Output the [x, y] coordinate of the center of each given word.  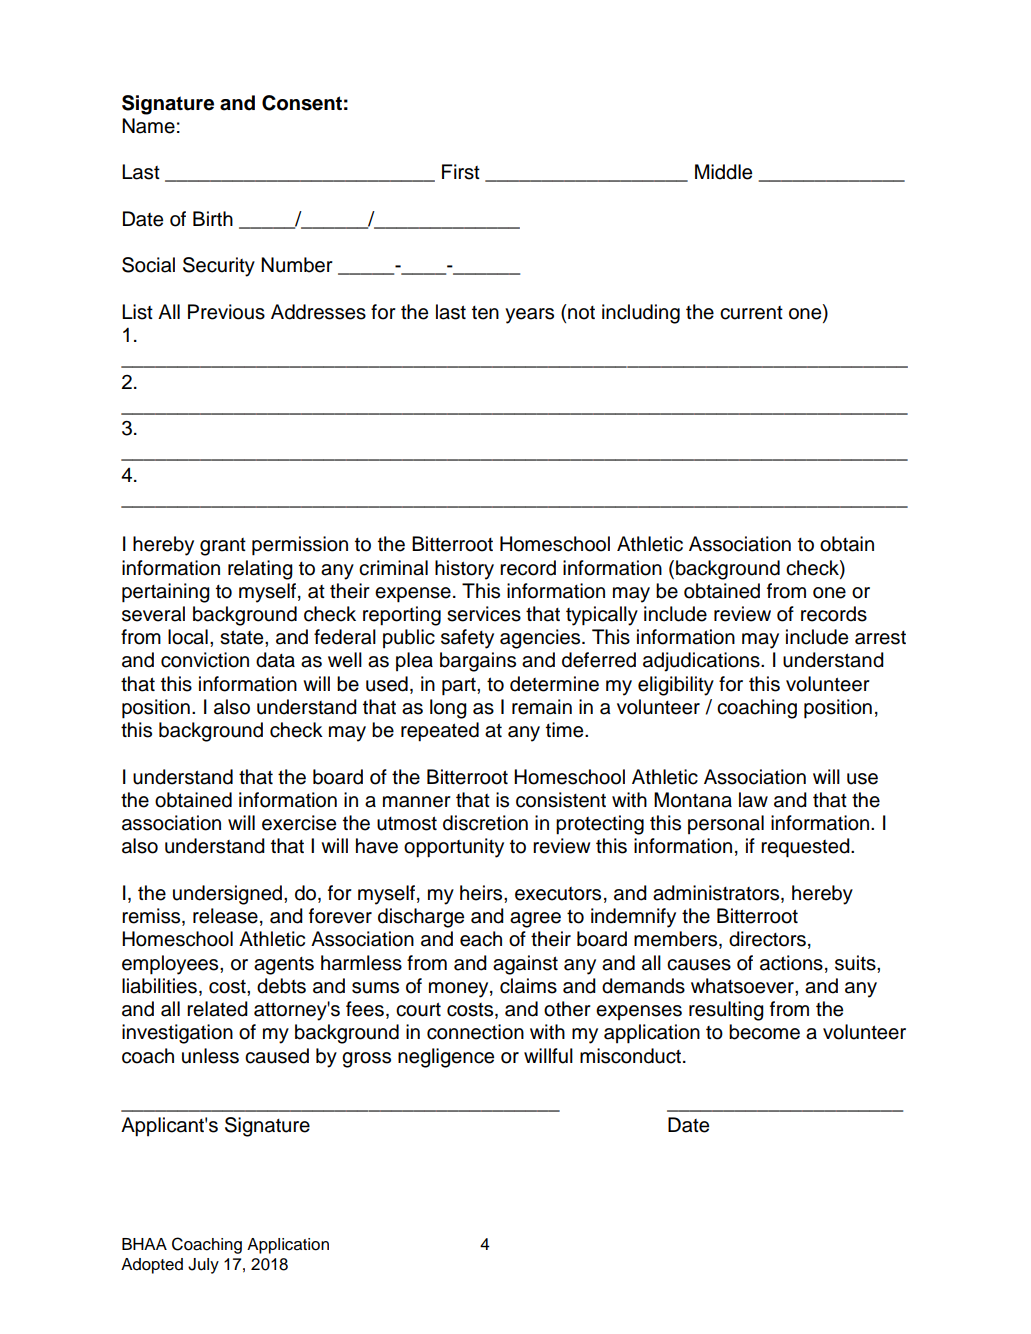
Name [148, 126]
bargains [478, 662]
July [203, 1266]
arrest [880, 638]
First [461, 172]
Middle [723, 172]
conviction [205, 660]
